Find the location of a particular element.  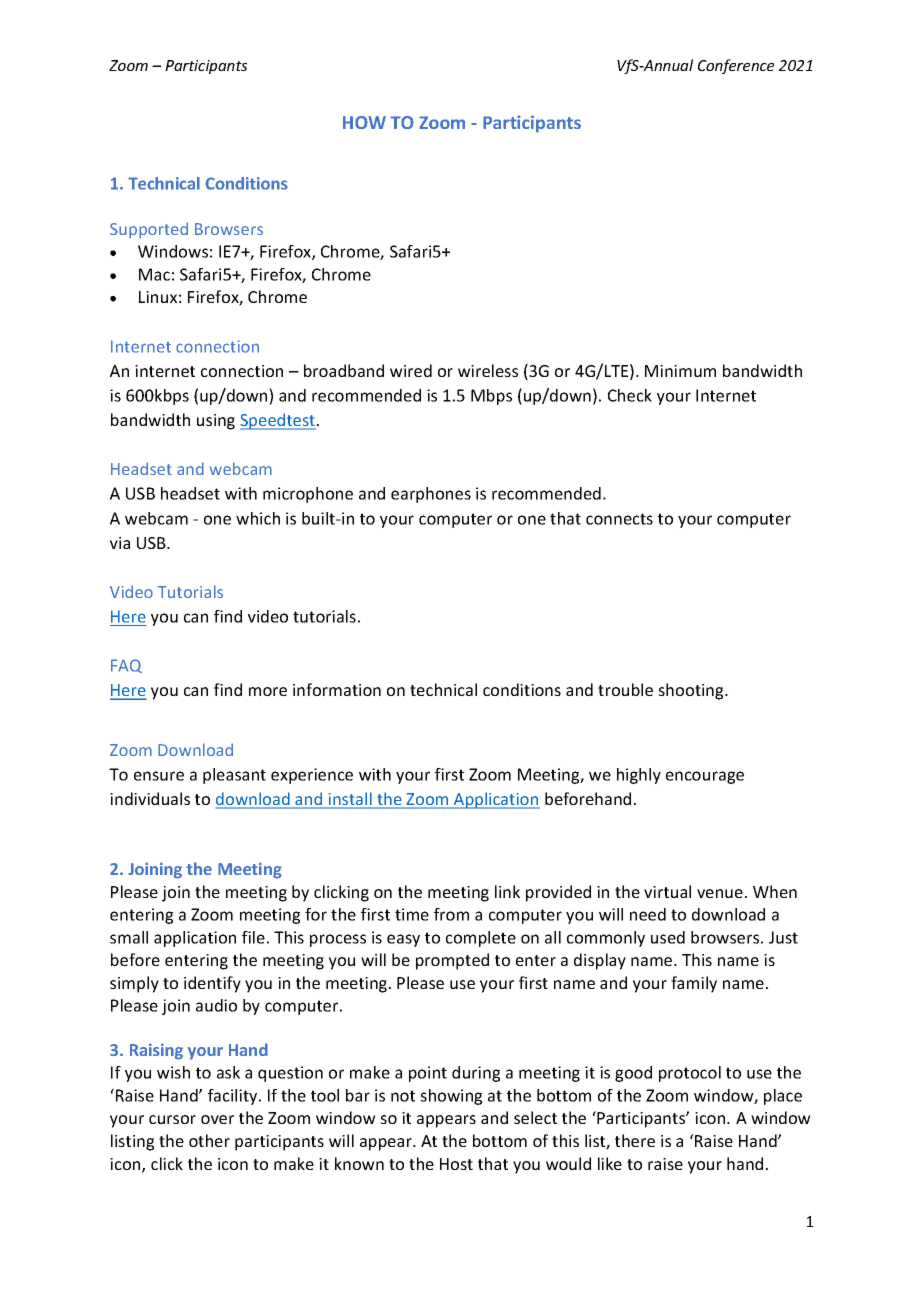

Supported is located at coordinates (149, 230).
